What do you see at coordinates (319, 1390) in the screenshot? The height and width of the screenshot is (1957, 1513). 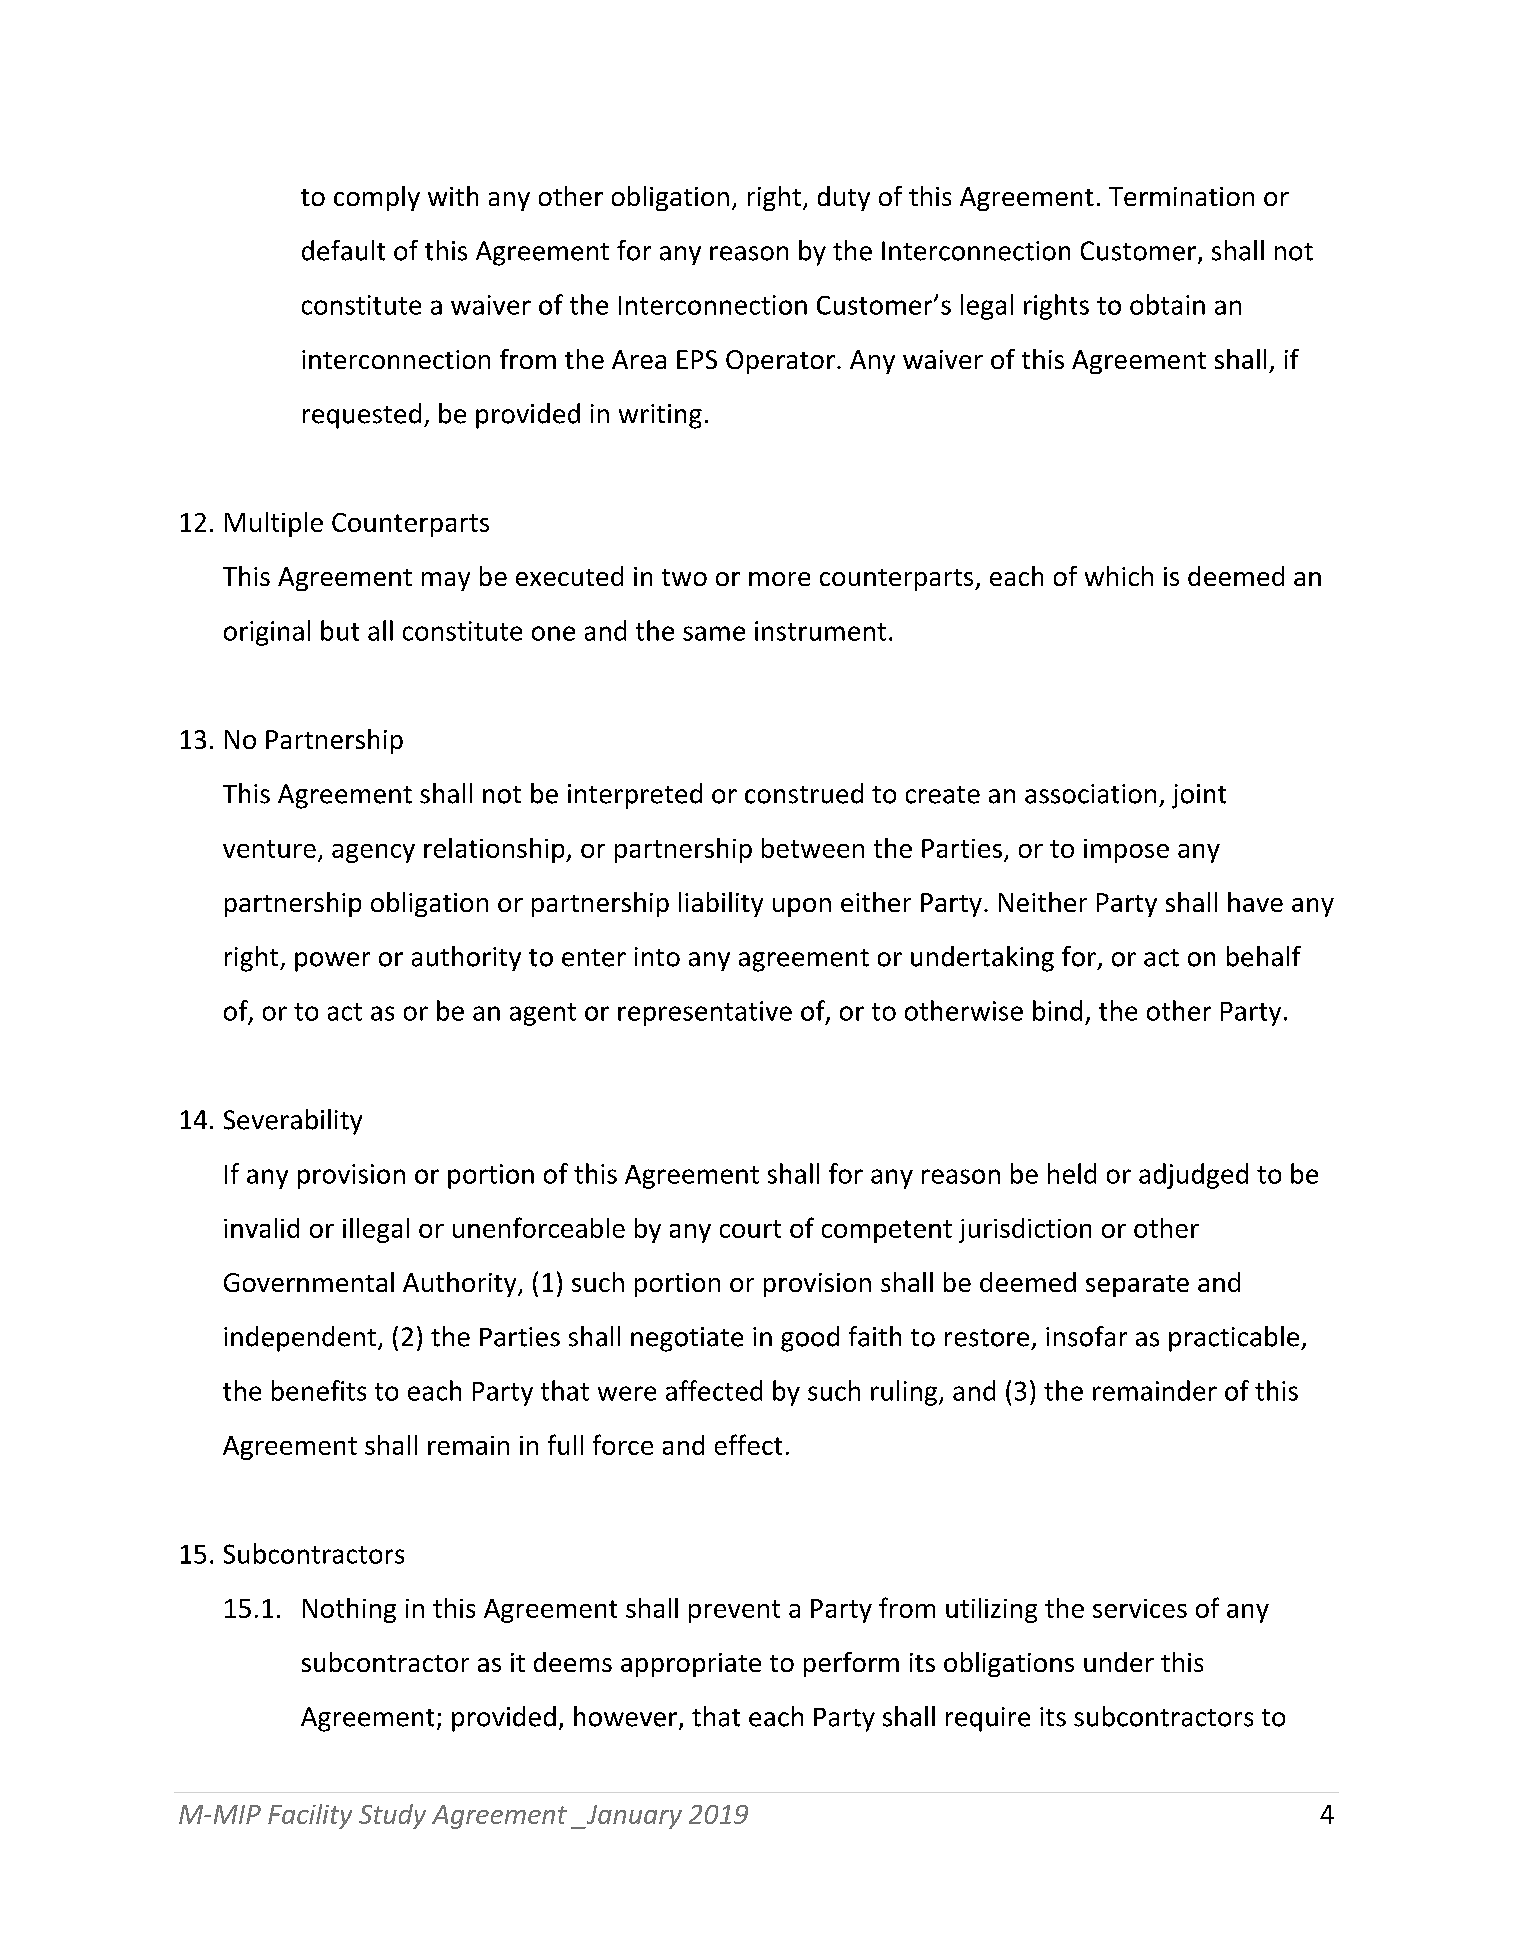 I see `benefits` at bounding box center [319, 1390].
